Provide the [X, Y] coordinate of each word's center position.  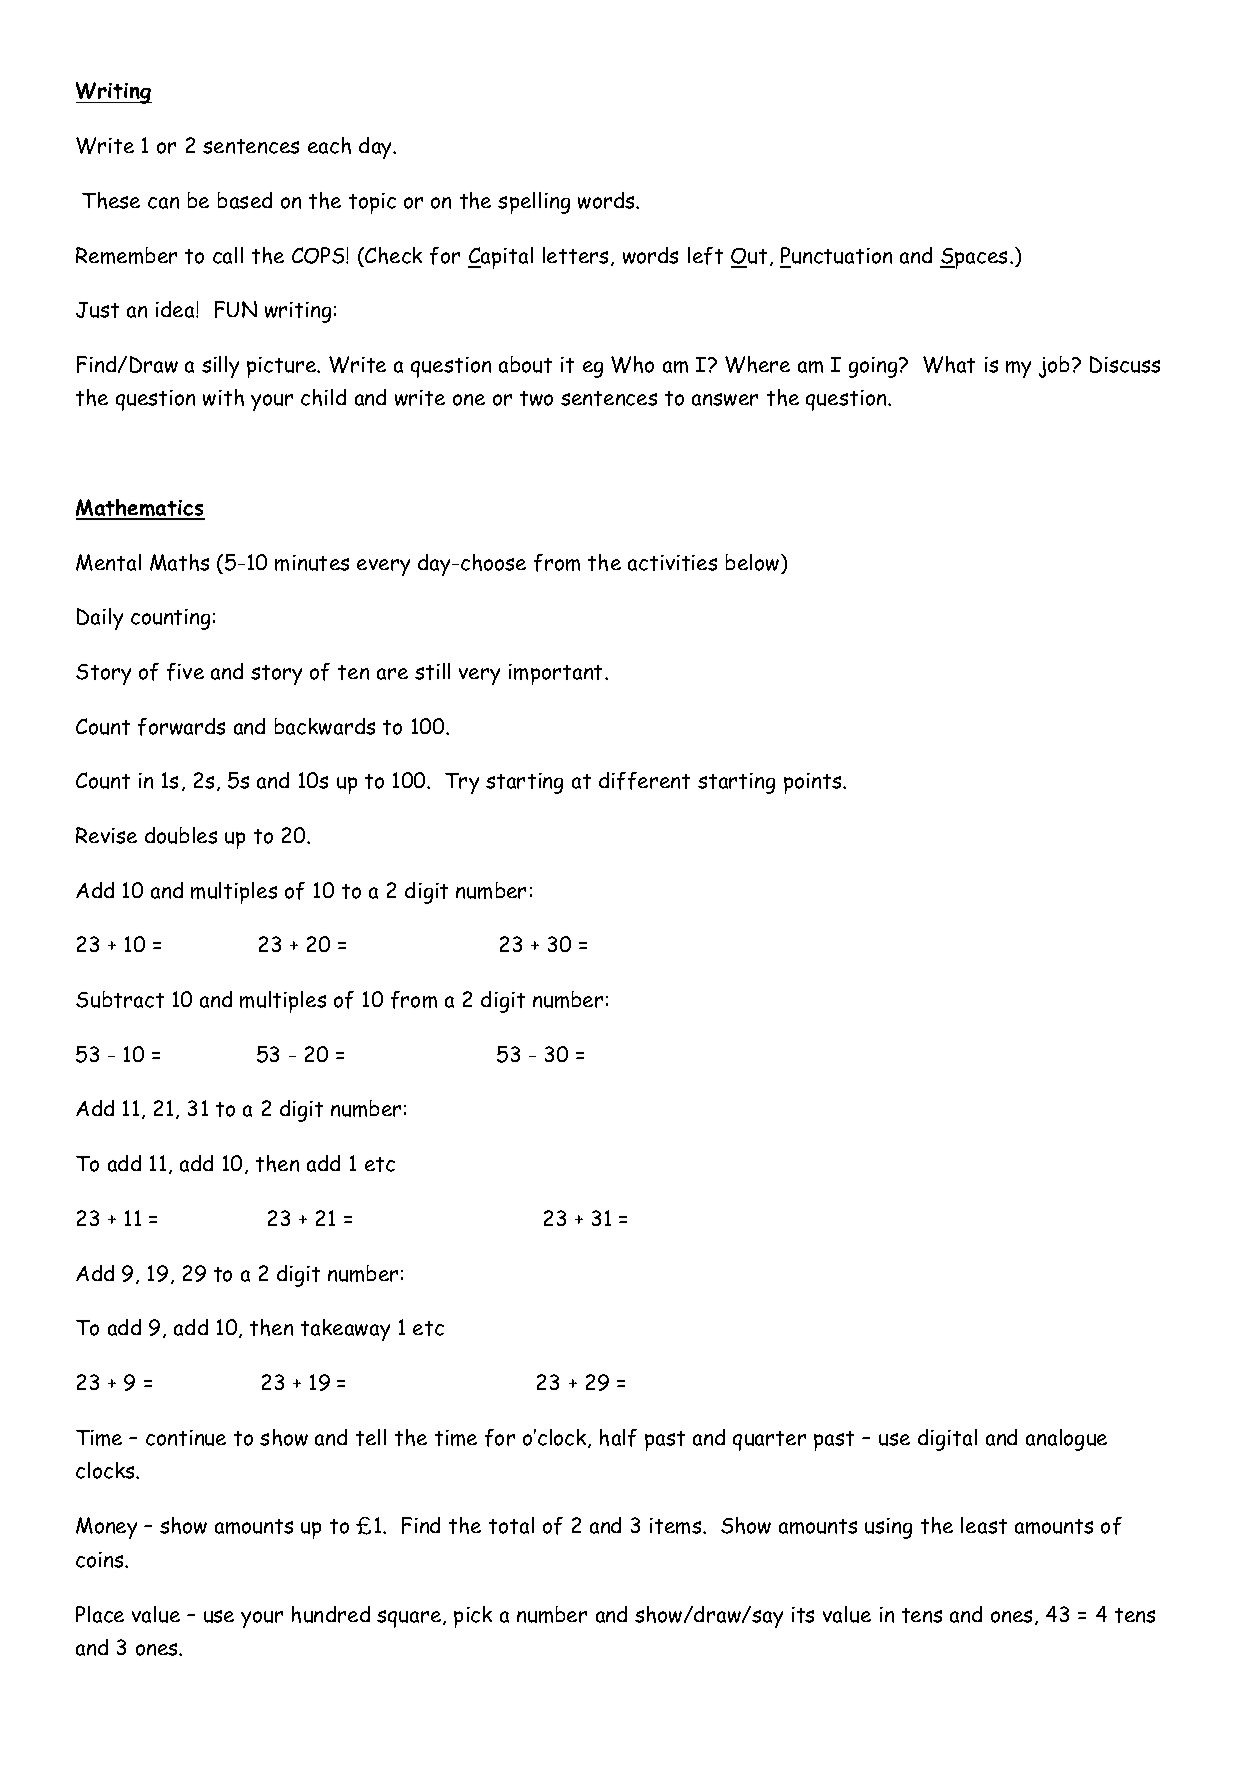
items [677, 1526]
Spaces [975, 258]
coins [101, 1560]
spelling [534, 203]
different [644, 781]
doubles [181, 835]
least [984, 1525]
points [814, 783]
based [245, 200]
